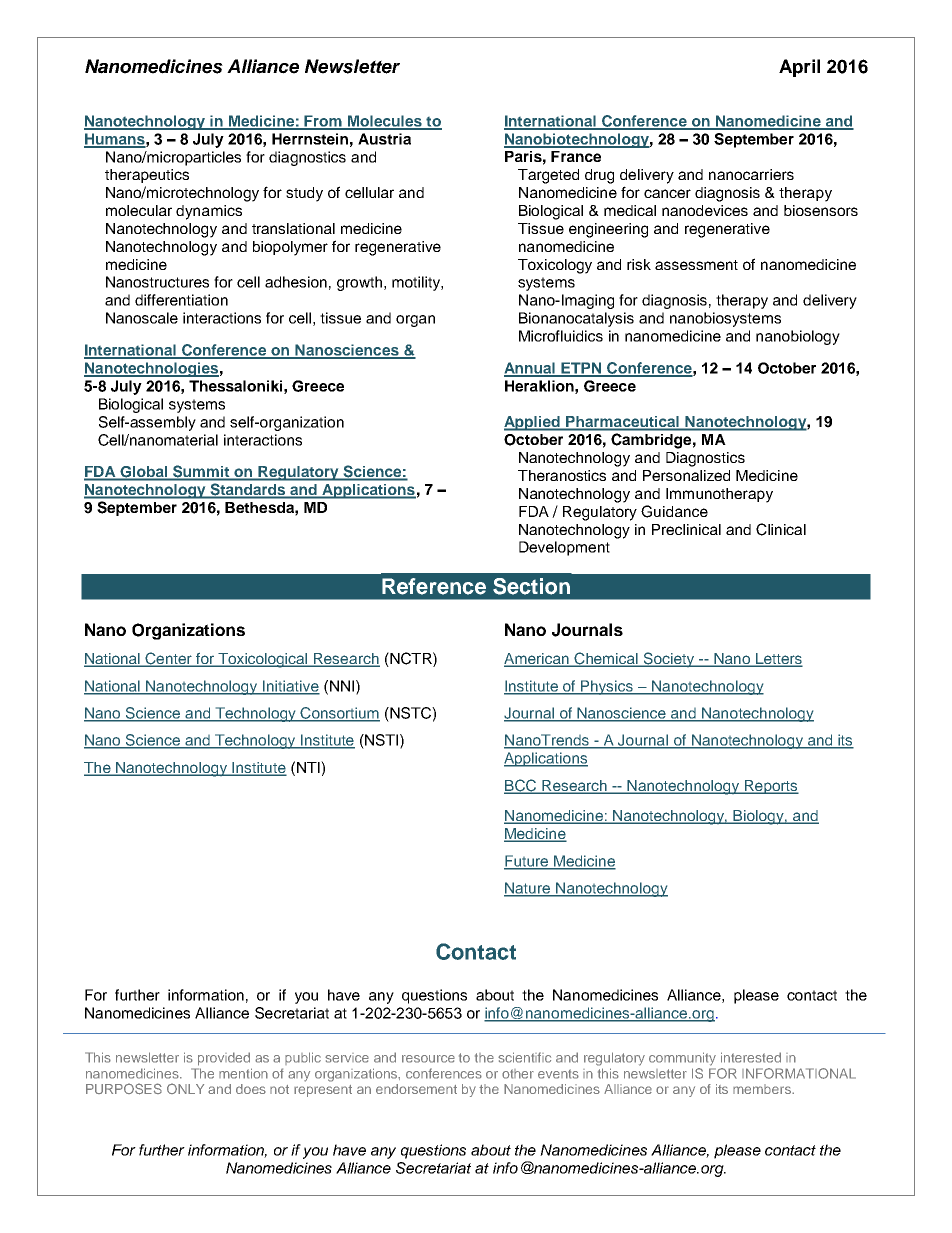  Describe the element at coordinates (168, 659) in the screenshot. I see `Center` at that location.
